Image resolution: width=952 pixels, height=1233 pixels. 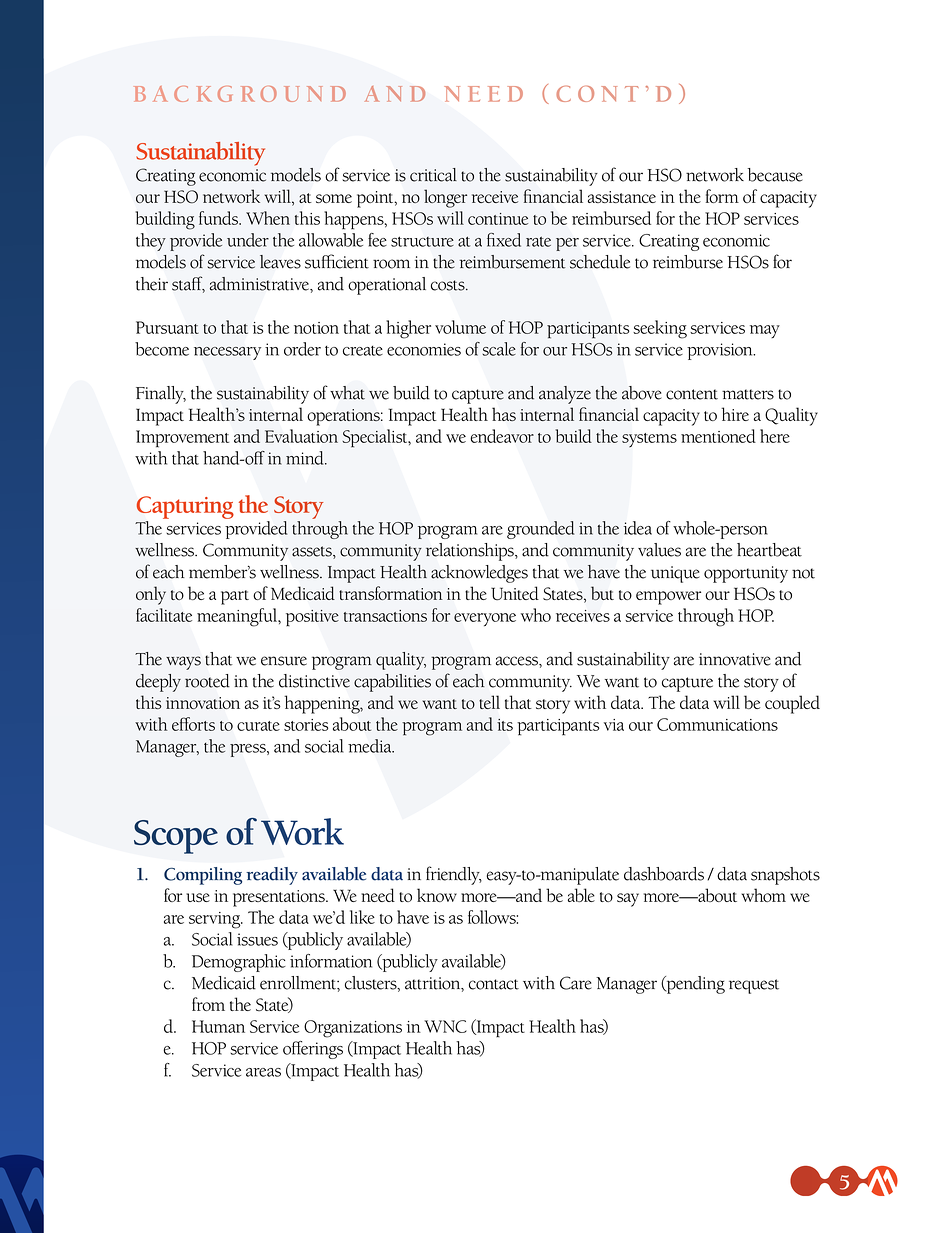 I want to click on because, so click(x=775, y=175).
